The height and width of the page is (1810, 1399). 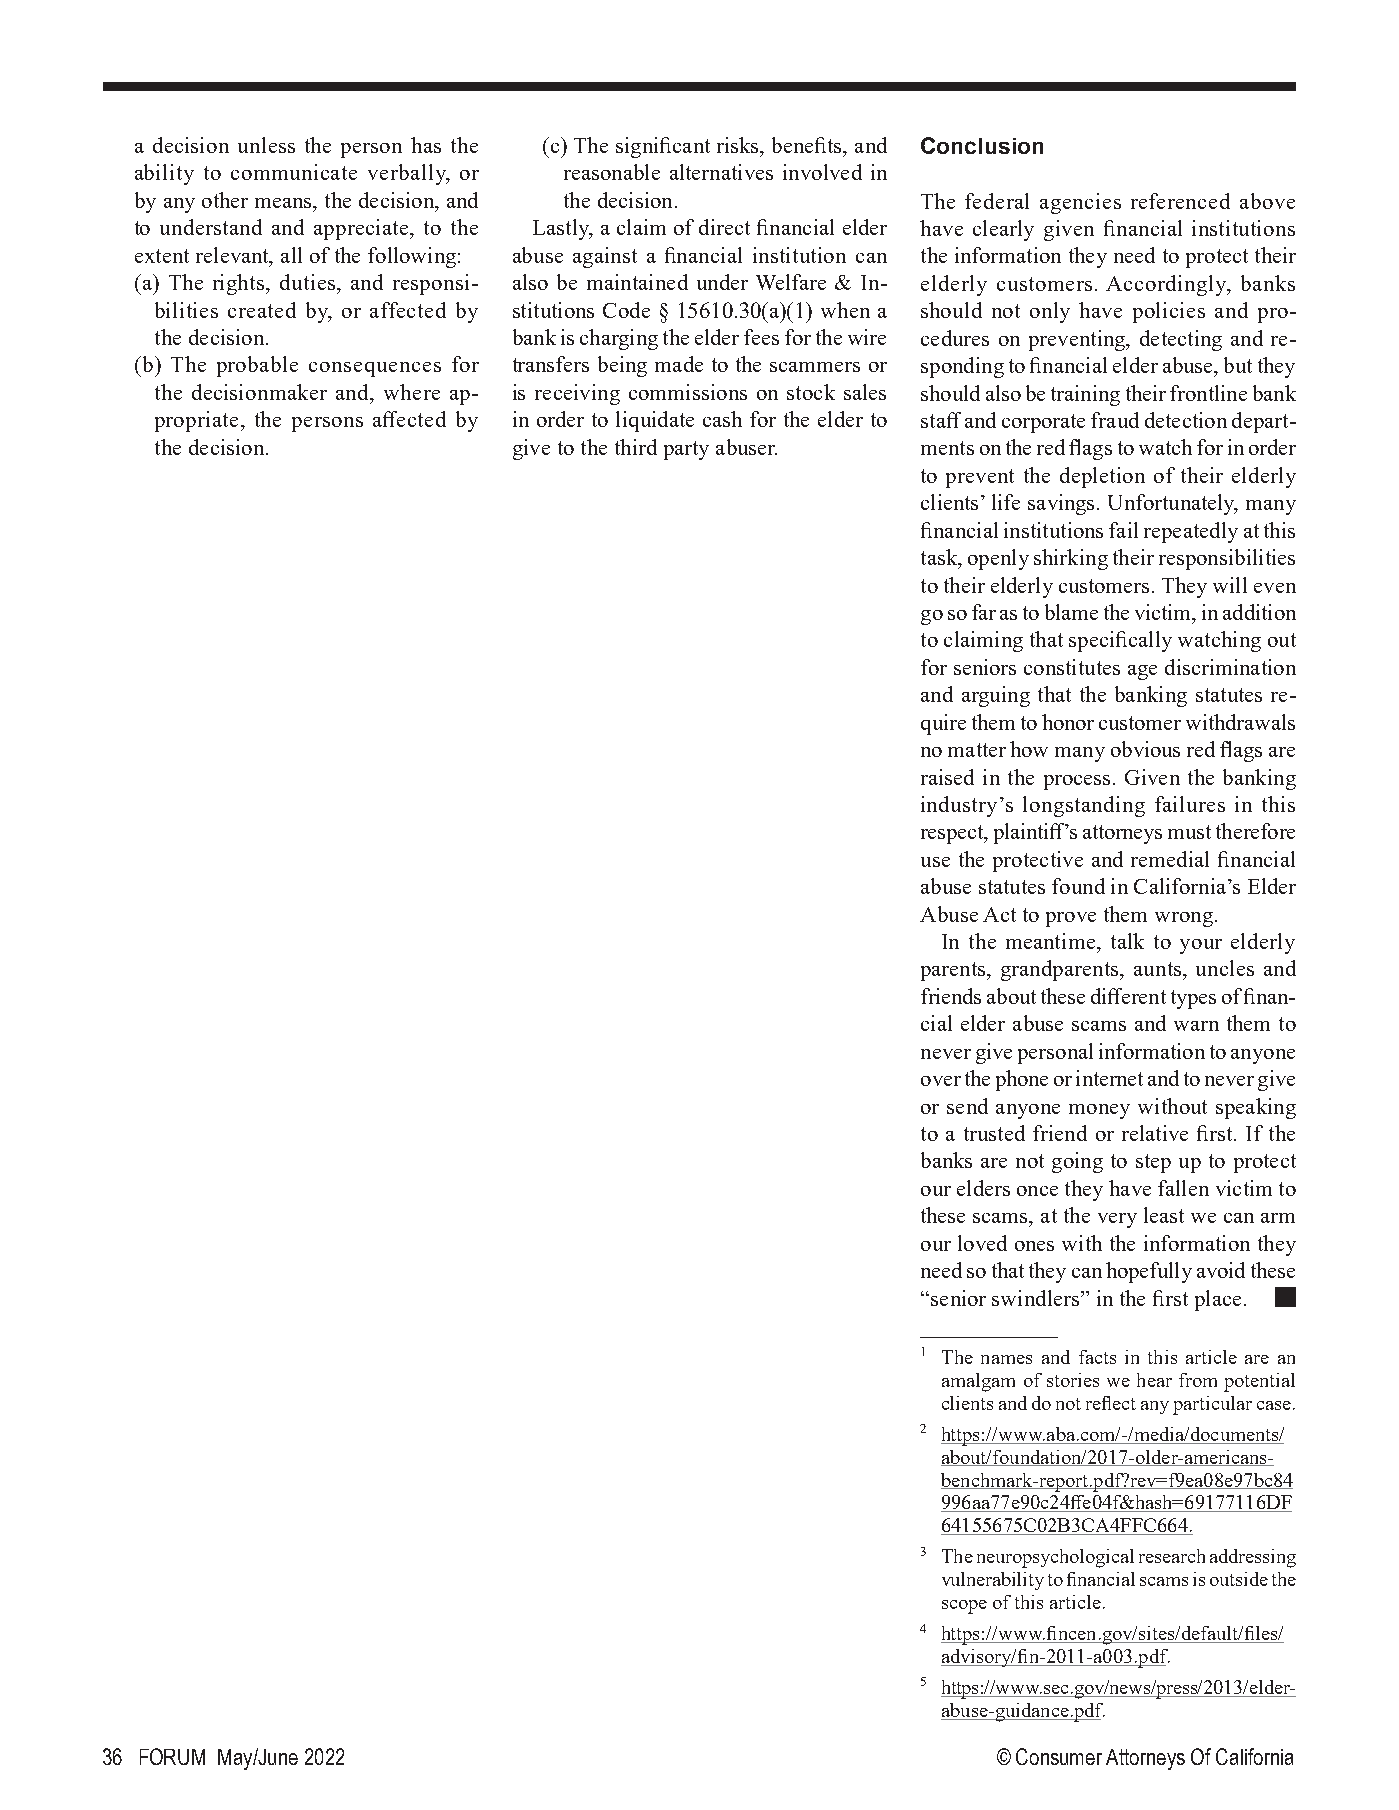 I want to click on FORUM, so click(x=172, y=1756).
